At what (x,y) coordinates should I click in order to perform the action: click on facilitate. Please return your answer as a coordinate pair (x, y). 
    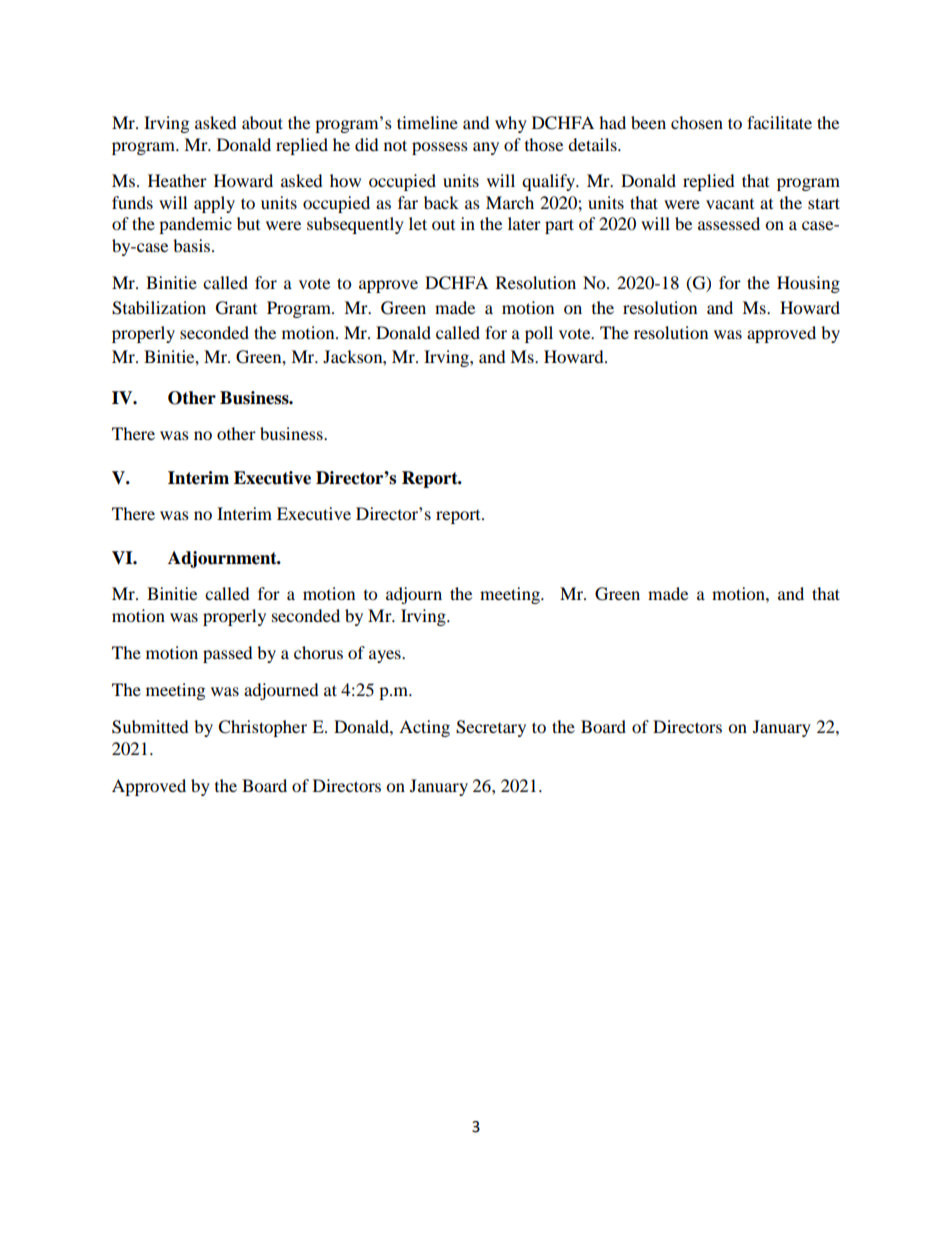
    Looking at the image, I should click on (779, 122).
